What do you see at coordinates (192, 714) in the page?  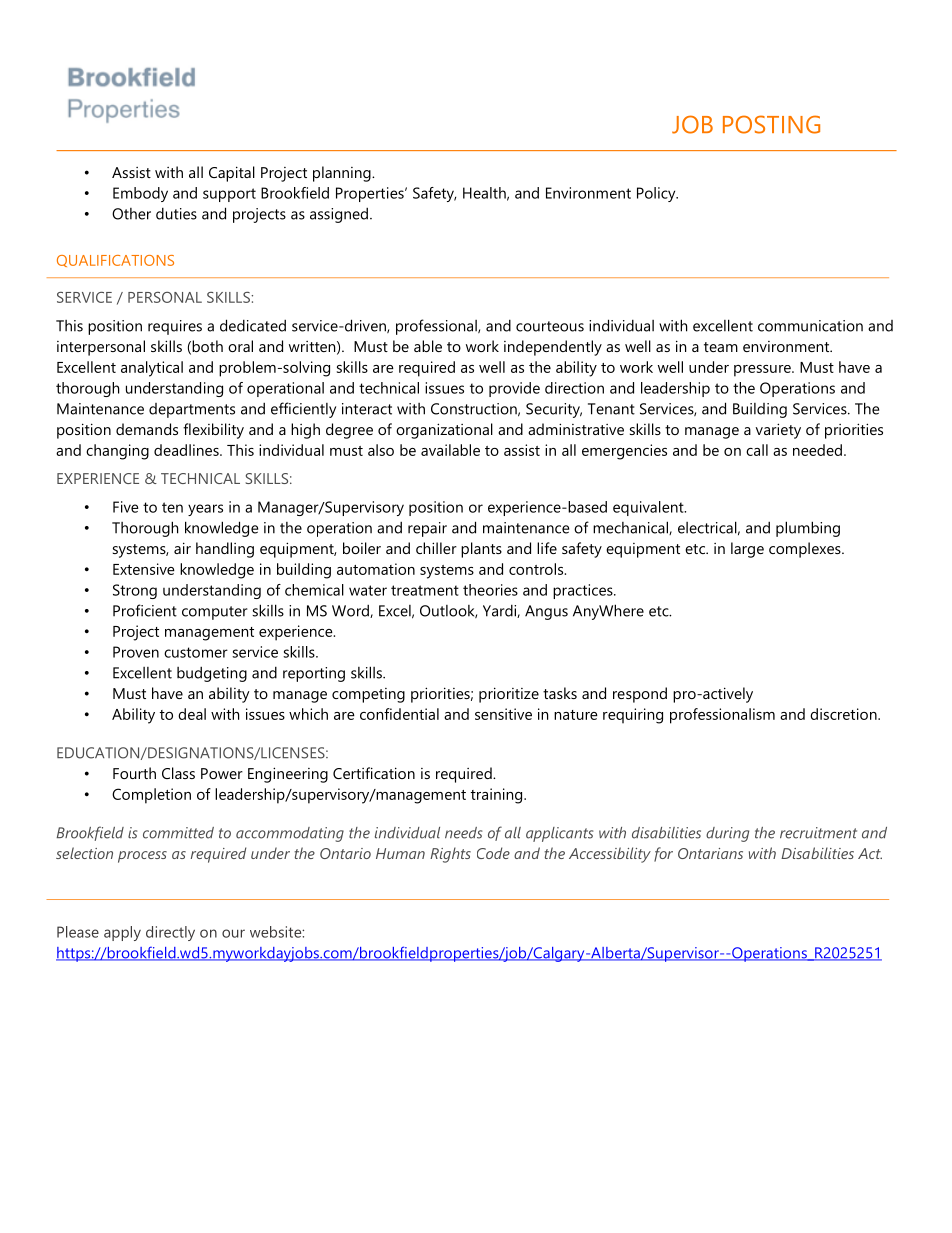 I see `deal` at bounding box center [192, 714].
